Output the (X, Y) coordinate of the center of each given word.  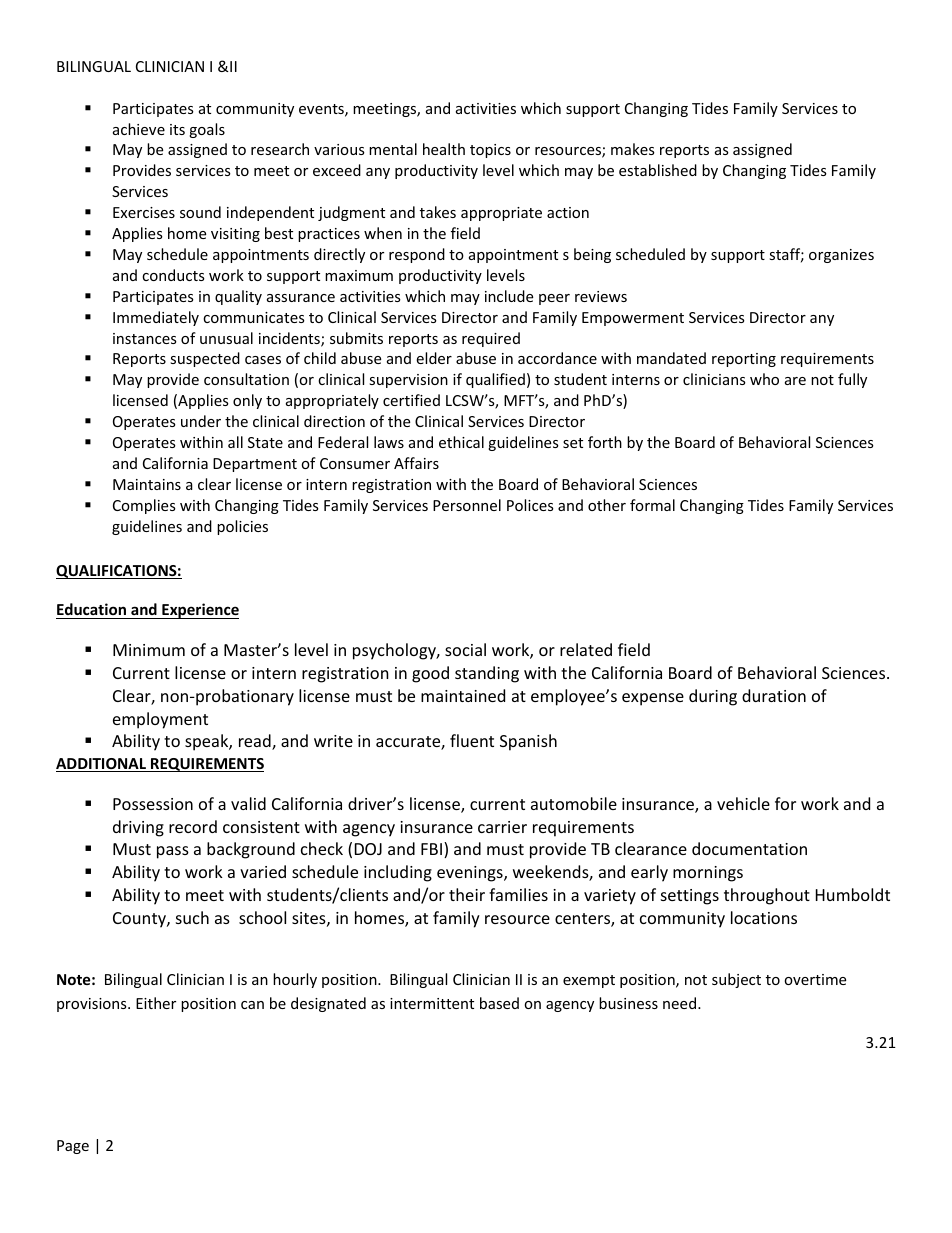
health (444, 149)
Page (73, 1147)
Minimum (149, 650)
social (465, 649)
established (658, 170)
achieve (139, 129)
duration (774, 695)
